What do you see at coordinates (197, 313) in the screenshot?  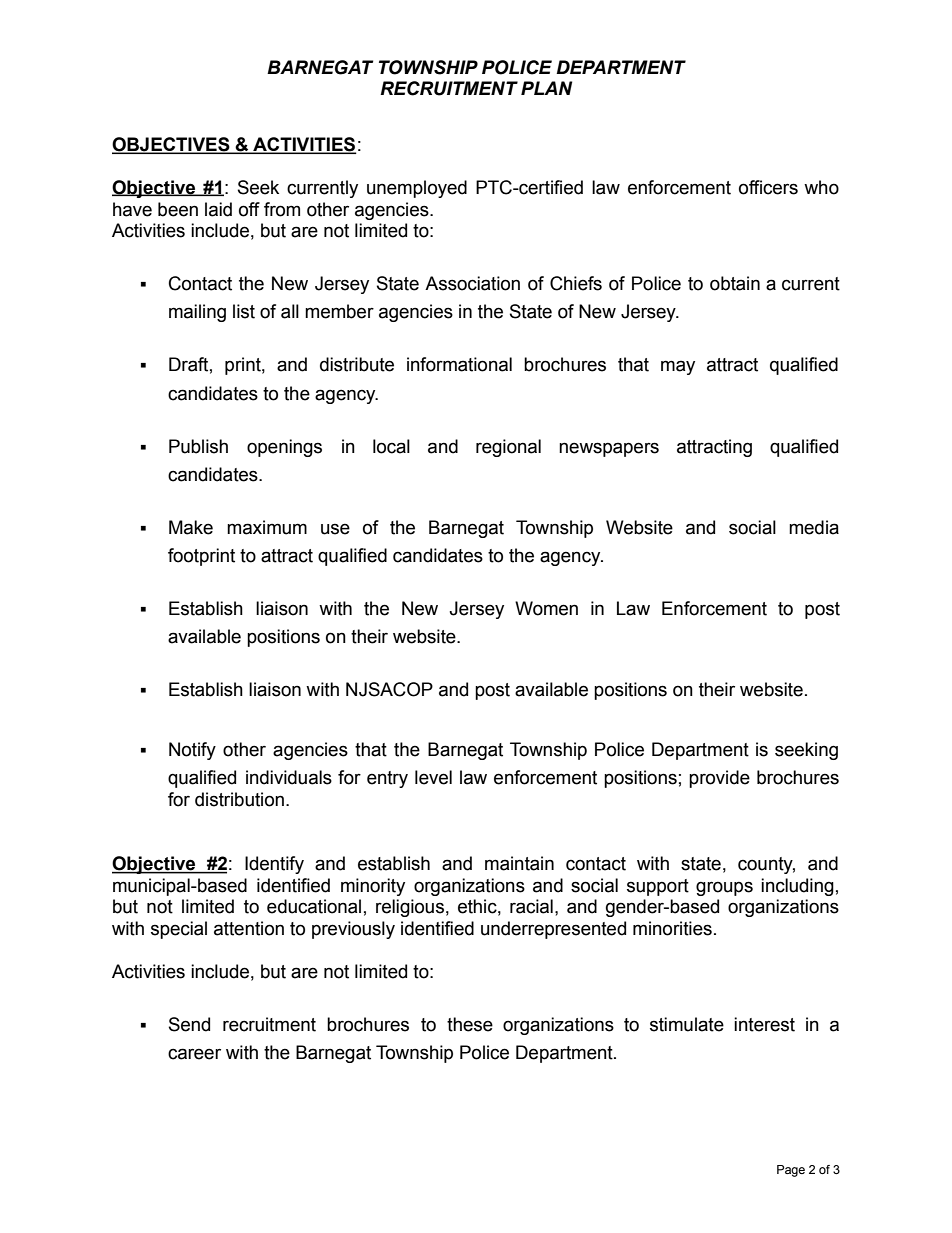 I see `mailing` at bounding box center [197, 313].
